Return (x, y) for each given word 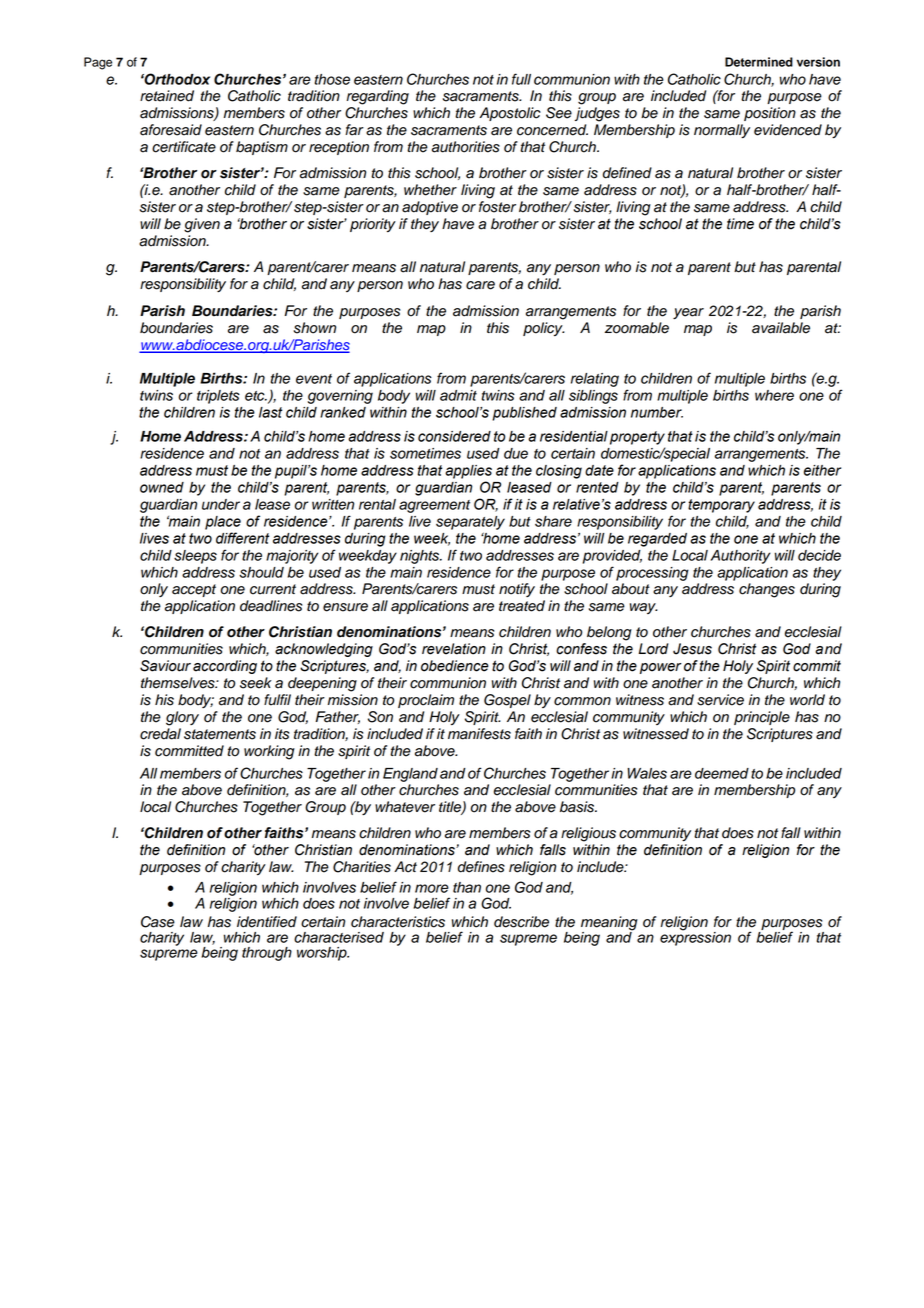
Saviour (165, 666)
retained (167, 96)
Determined (759, 62)
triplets (218, 397)
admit (458, 395)
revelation (454, 649)
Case (158, 922)
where (774, 395)
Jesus (692, 649)
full (521, 79)
